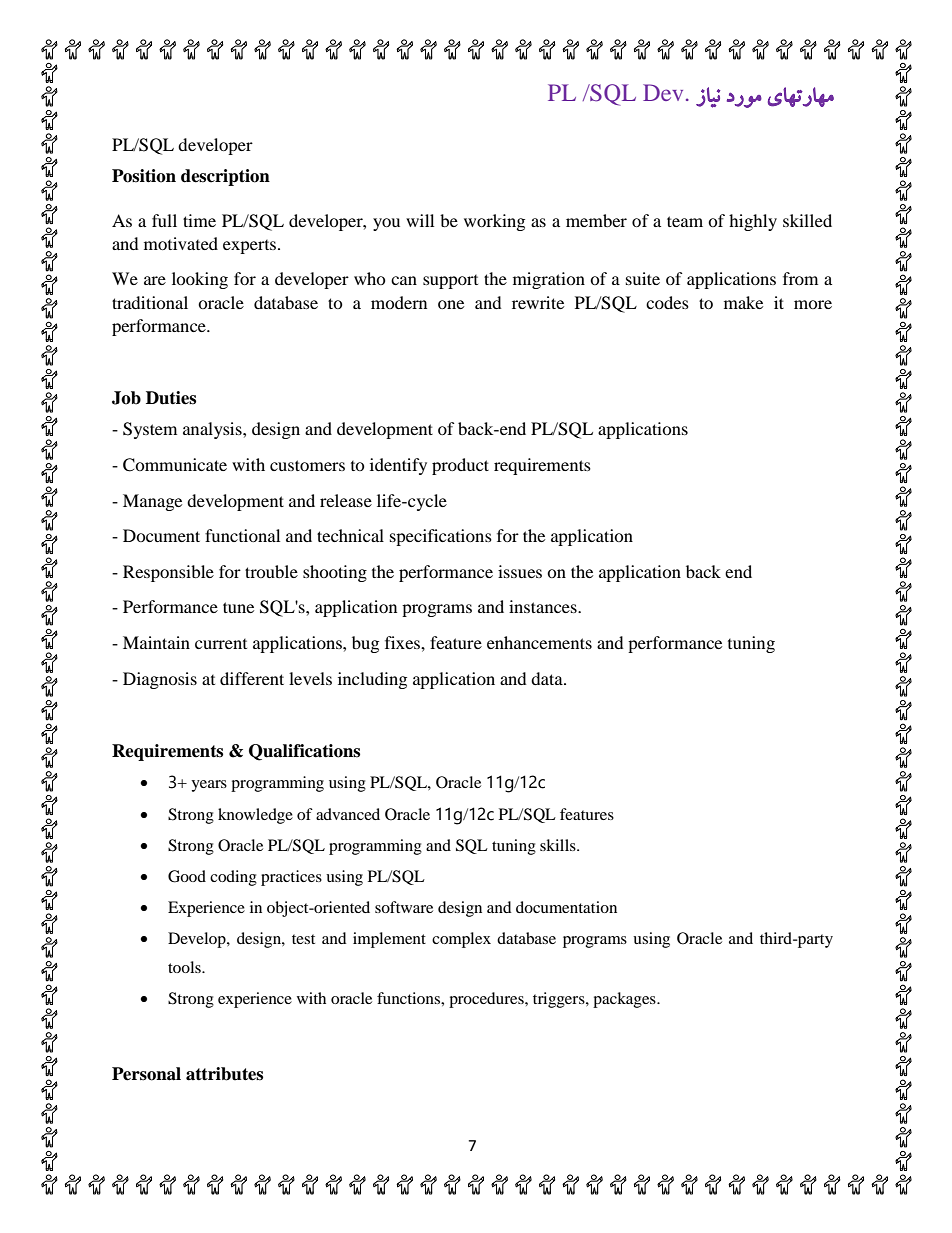 Image resolution: width=952 pixels, height=1233 pixels. What do you see at coordinates (487, 1000) in the screenshot?
I see `procedures` at bounding box center [487, 1000].
